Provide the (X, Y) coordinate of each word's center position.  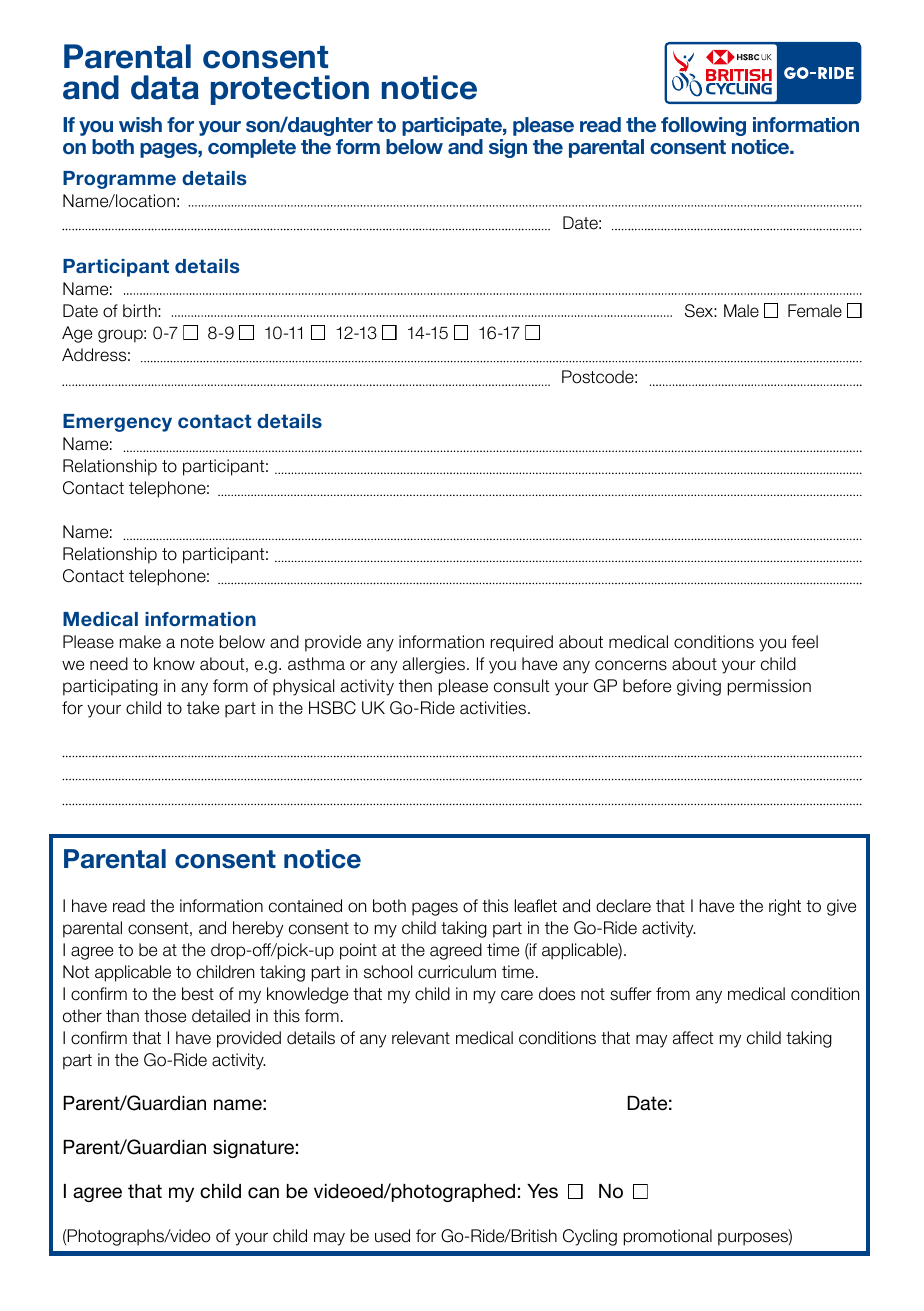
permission (769, 687)
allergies (435, 665)
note (197, 642)
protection (290, 90)
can (263, 1193)
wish (140, 124)
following (703, 126)
